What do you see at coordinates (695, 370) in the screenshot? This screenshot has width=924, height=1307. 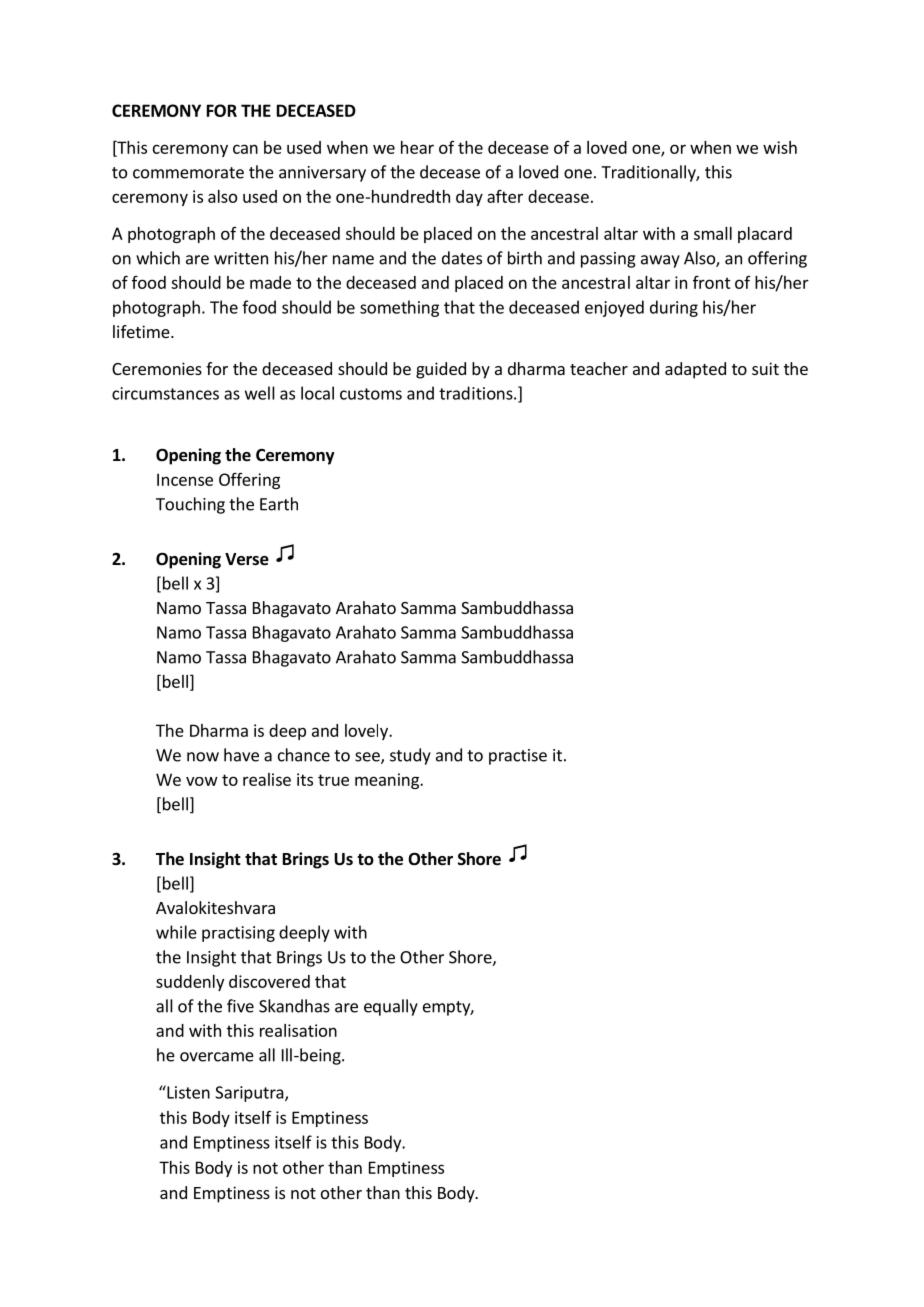 I see `adapted` at bounding box center [695, 370].
